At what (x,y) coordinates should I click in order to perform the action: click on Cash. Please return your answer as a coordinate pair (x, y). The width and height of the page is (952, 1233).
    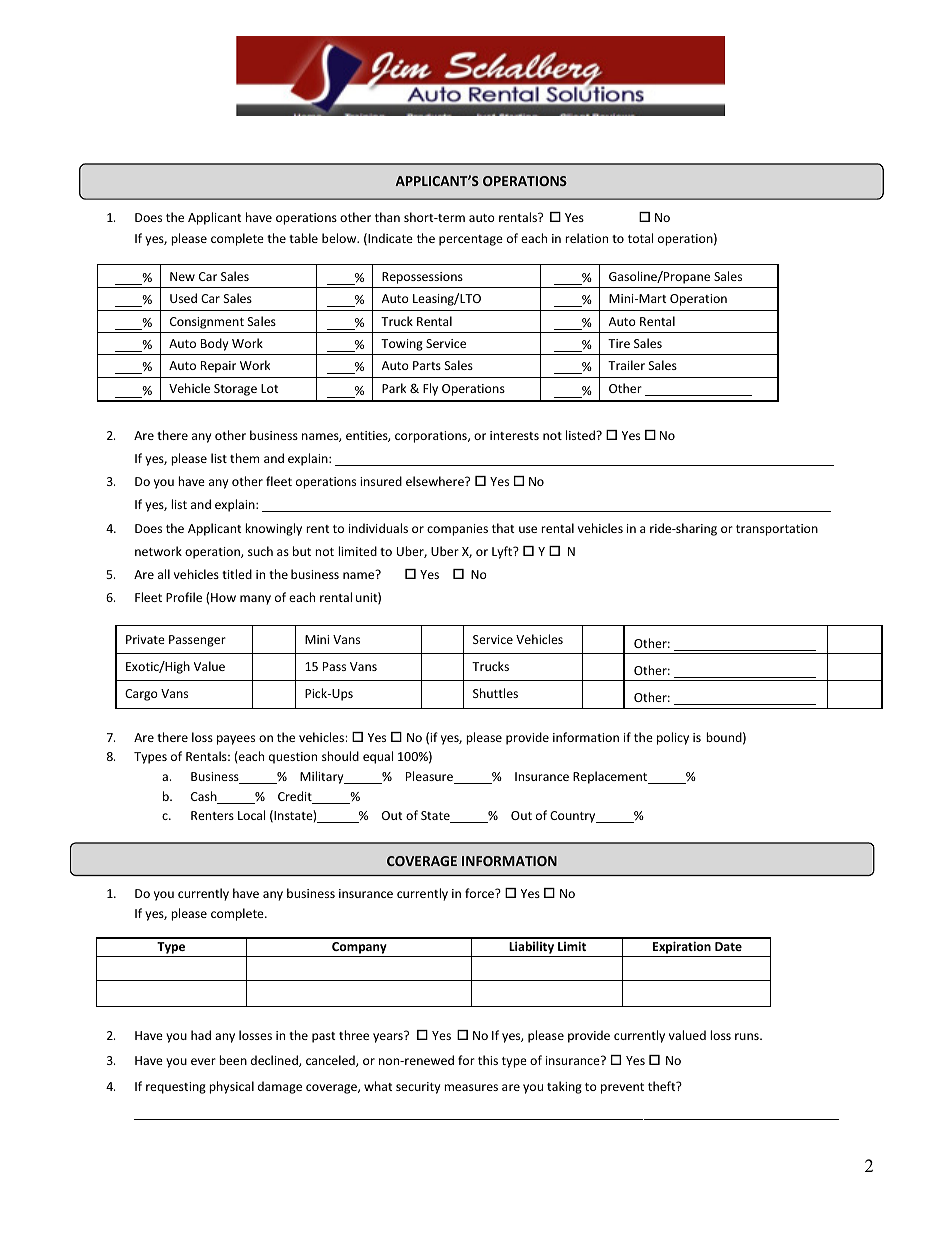
    Looking at the image, I should click on (205, 797).
